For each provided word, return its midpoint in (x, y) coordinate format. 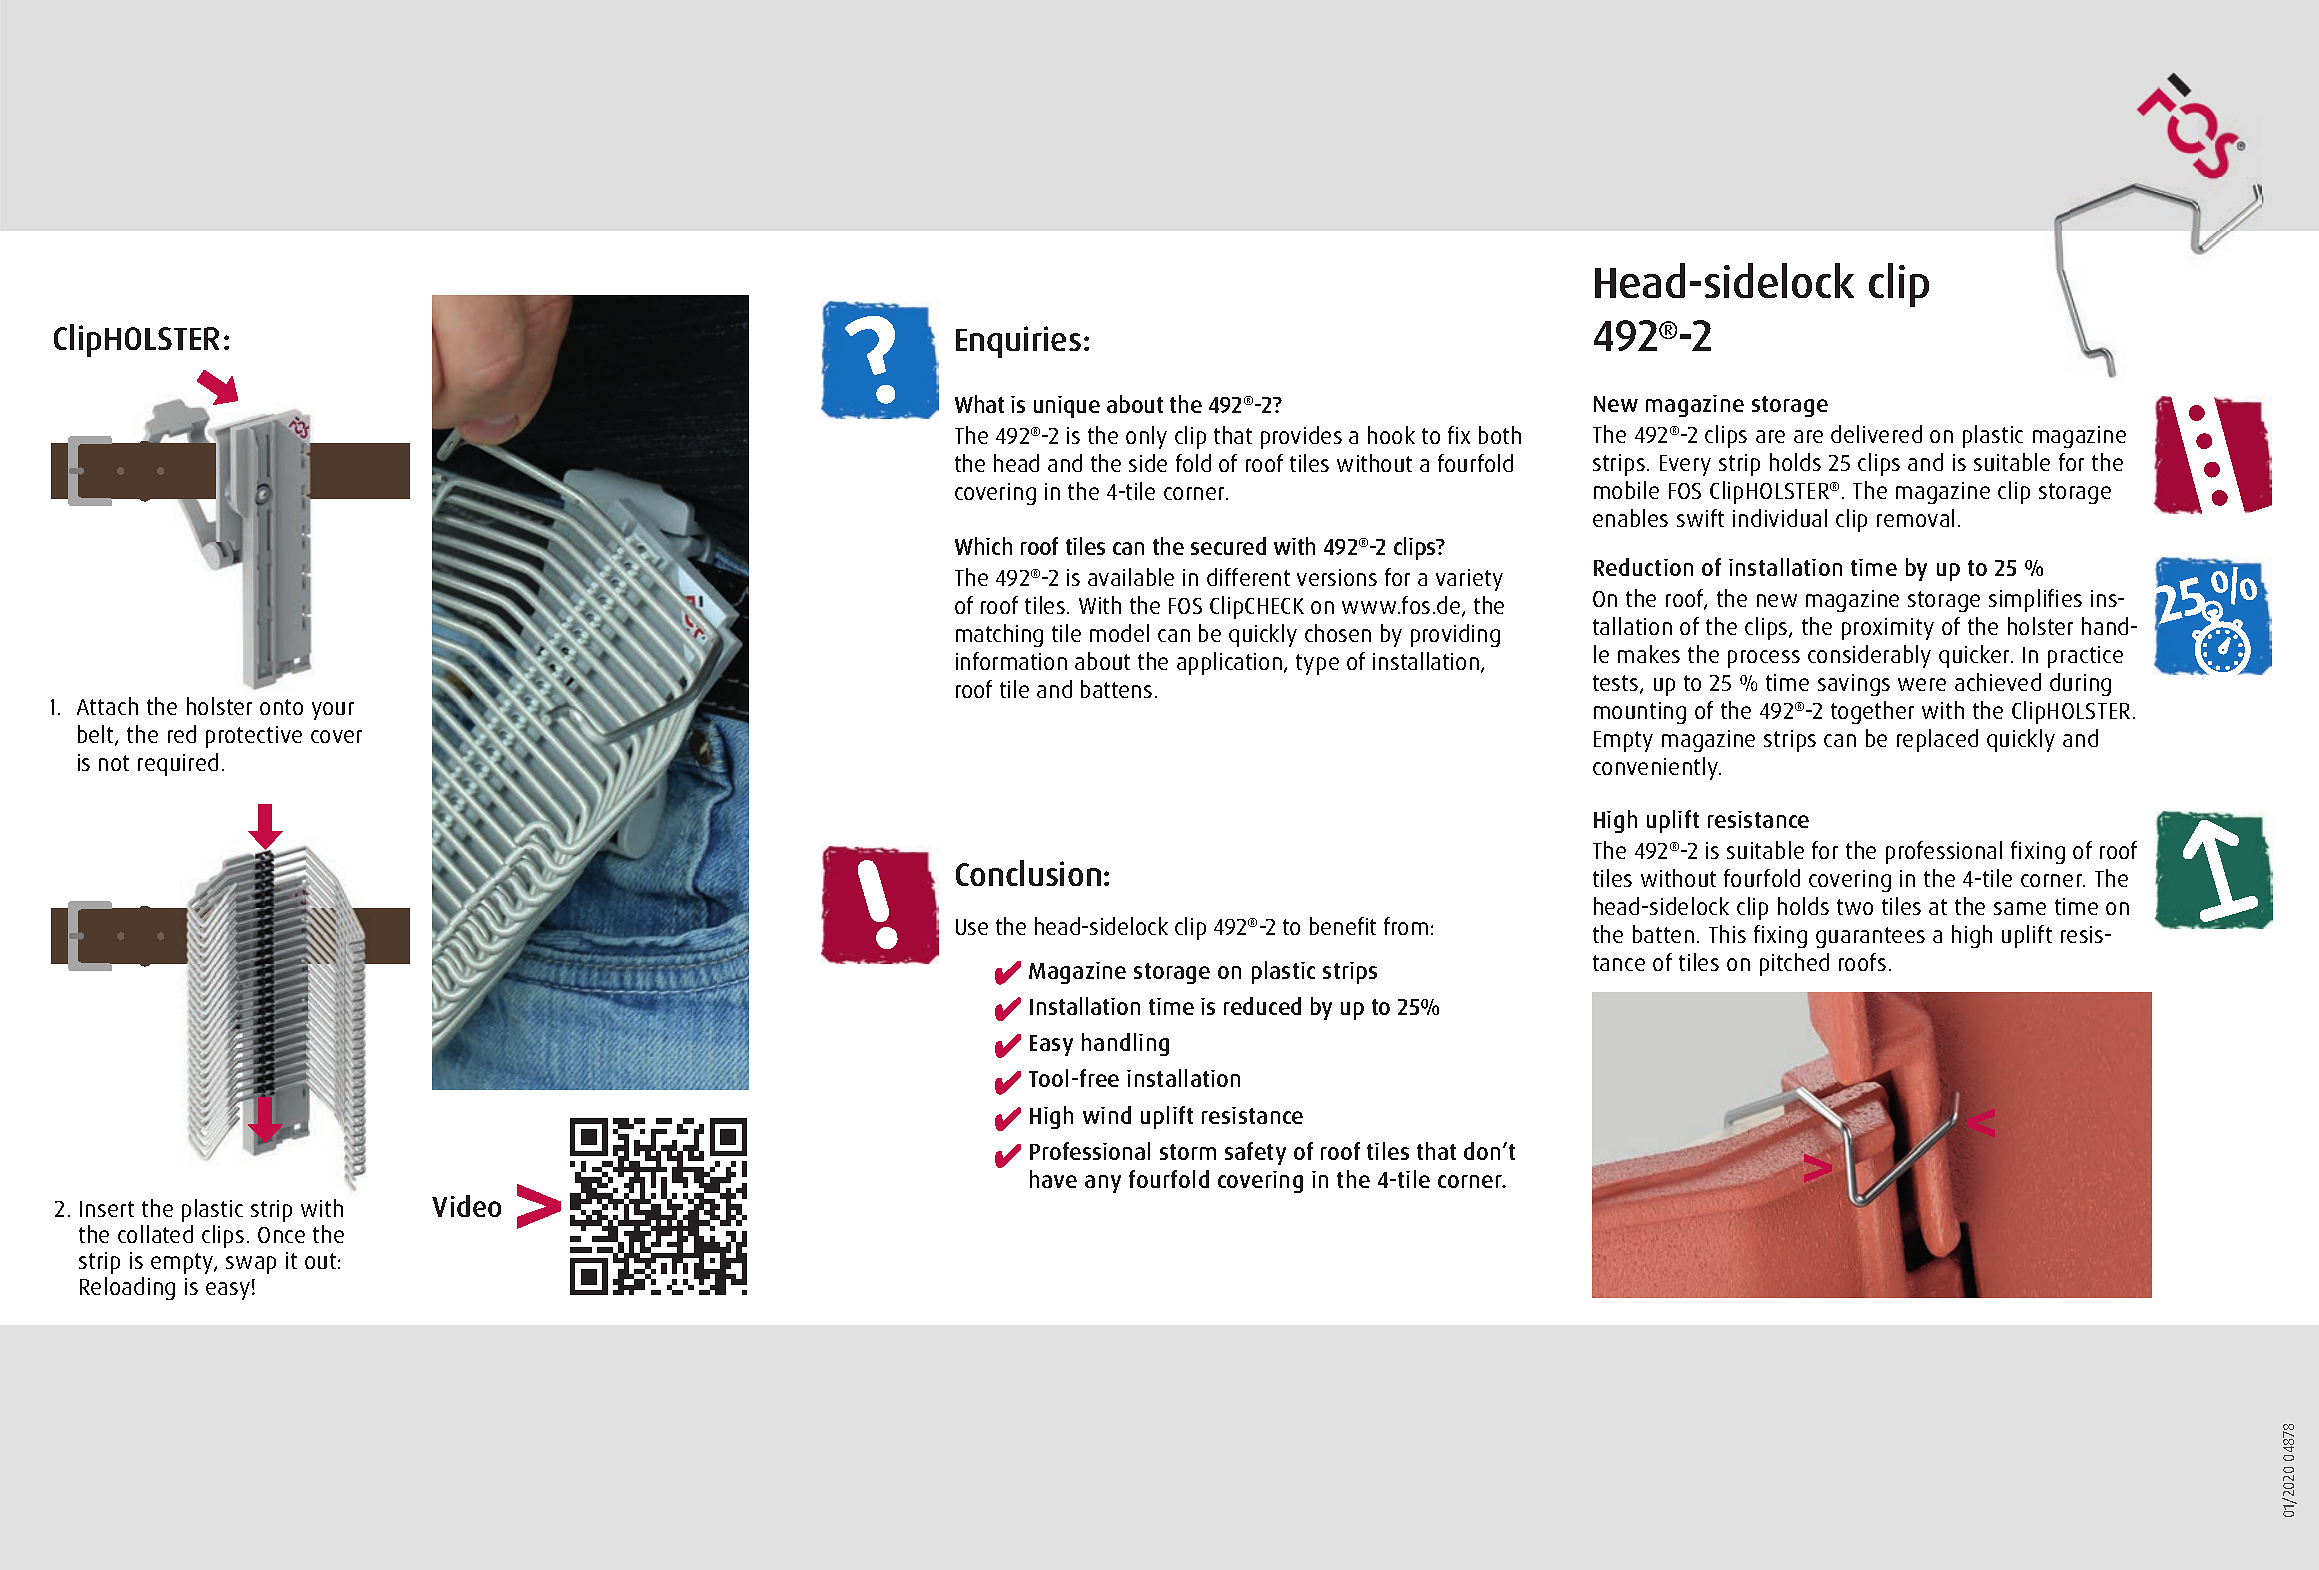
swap (251, 1265)
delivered (1876, 434)
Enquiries (1018, 342)
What (979, 404)
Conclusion (1028, 873)
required (178, 764)
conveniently (1656, 768)
